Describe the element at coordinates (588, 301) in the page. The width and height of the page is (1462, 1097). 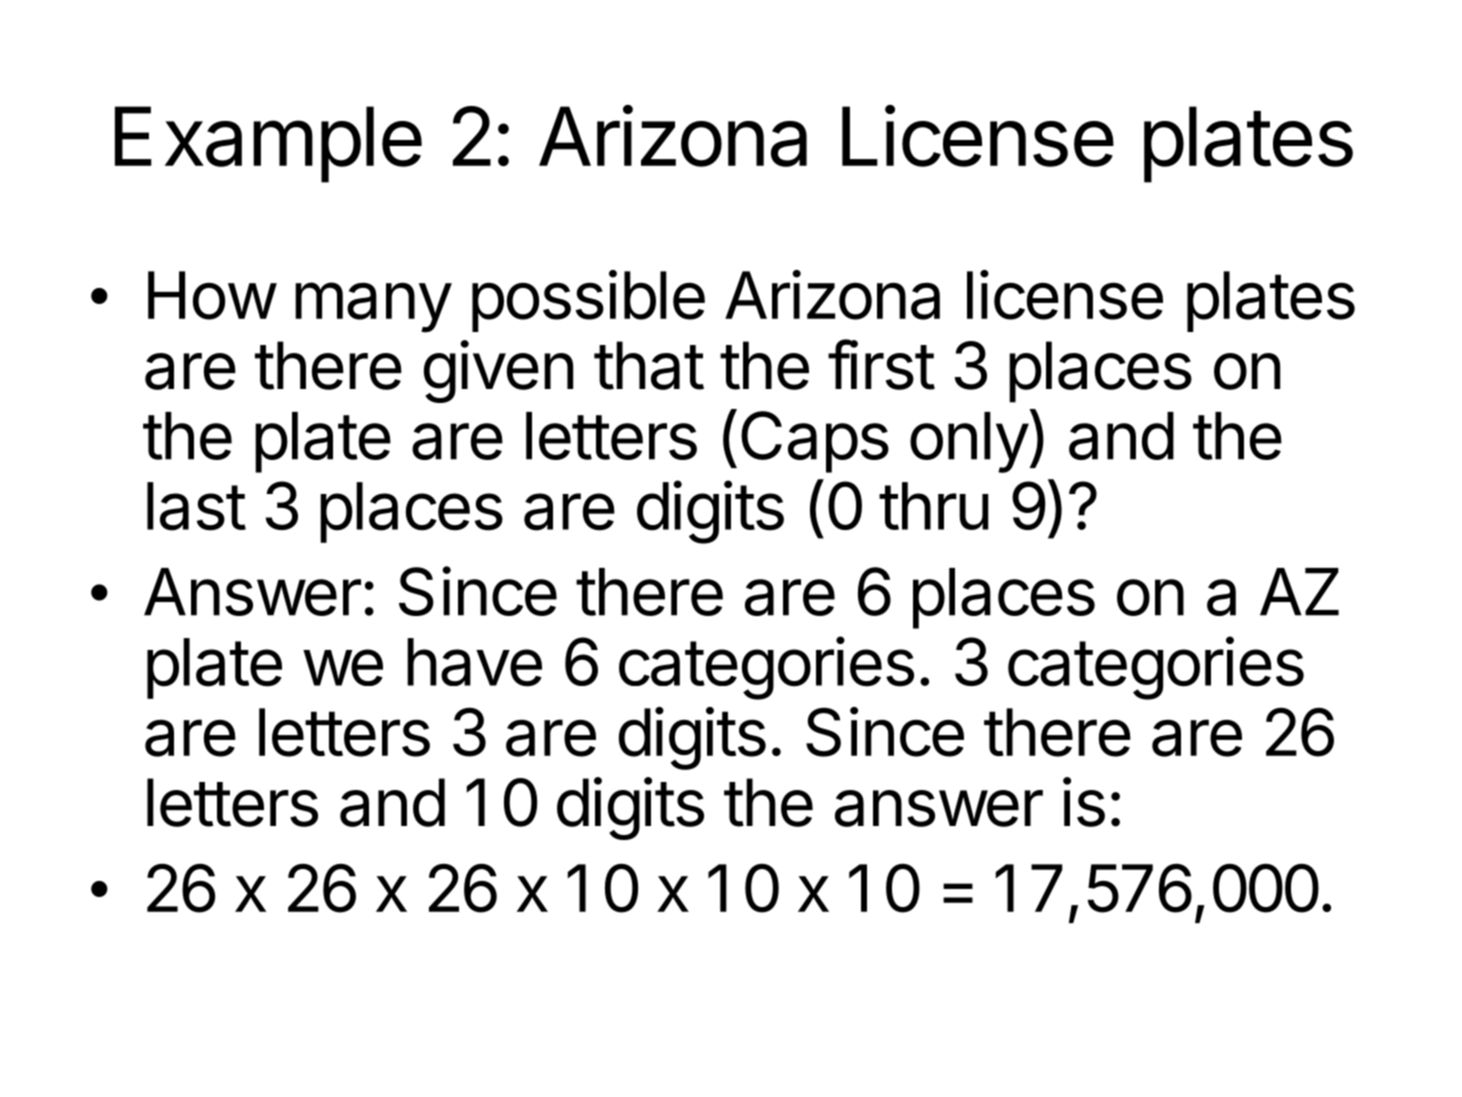
I see `possible` at that location.
